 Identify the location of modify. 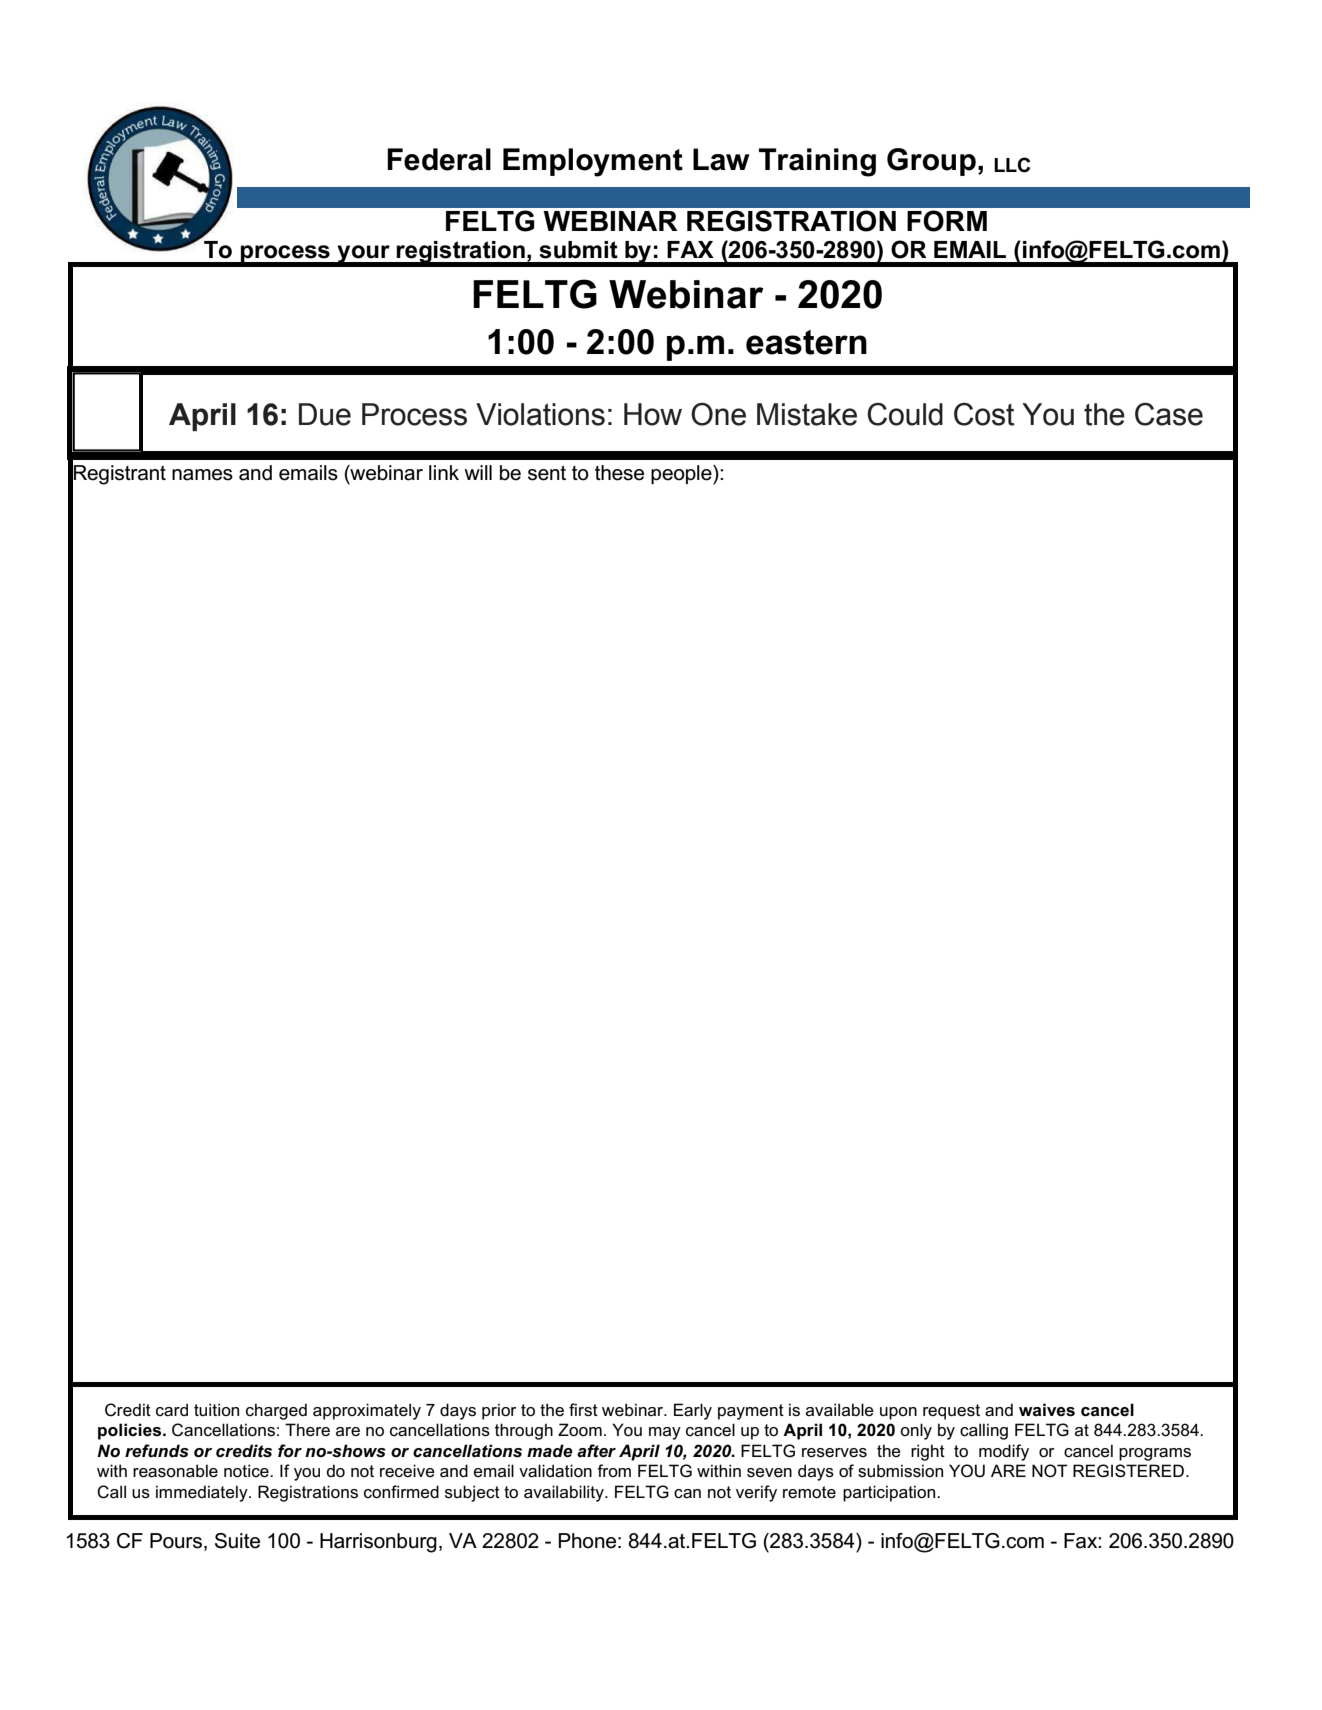
(1004, 1452).
